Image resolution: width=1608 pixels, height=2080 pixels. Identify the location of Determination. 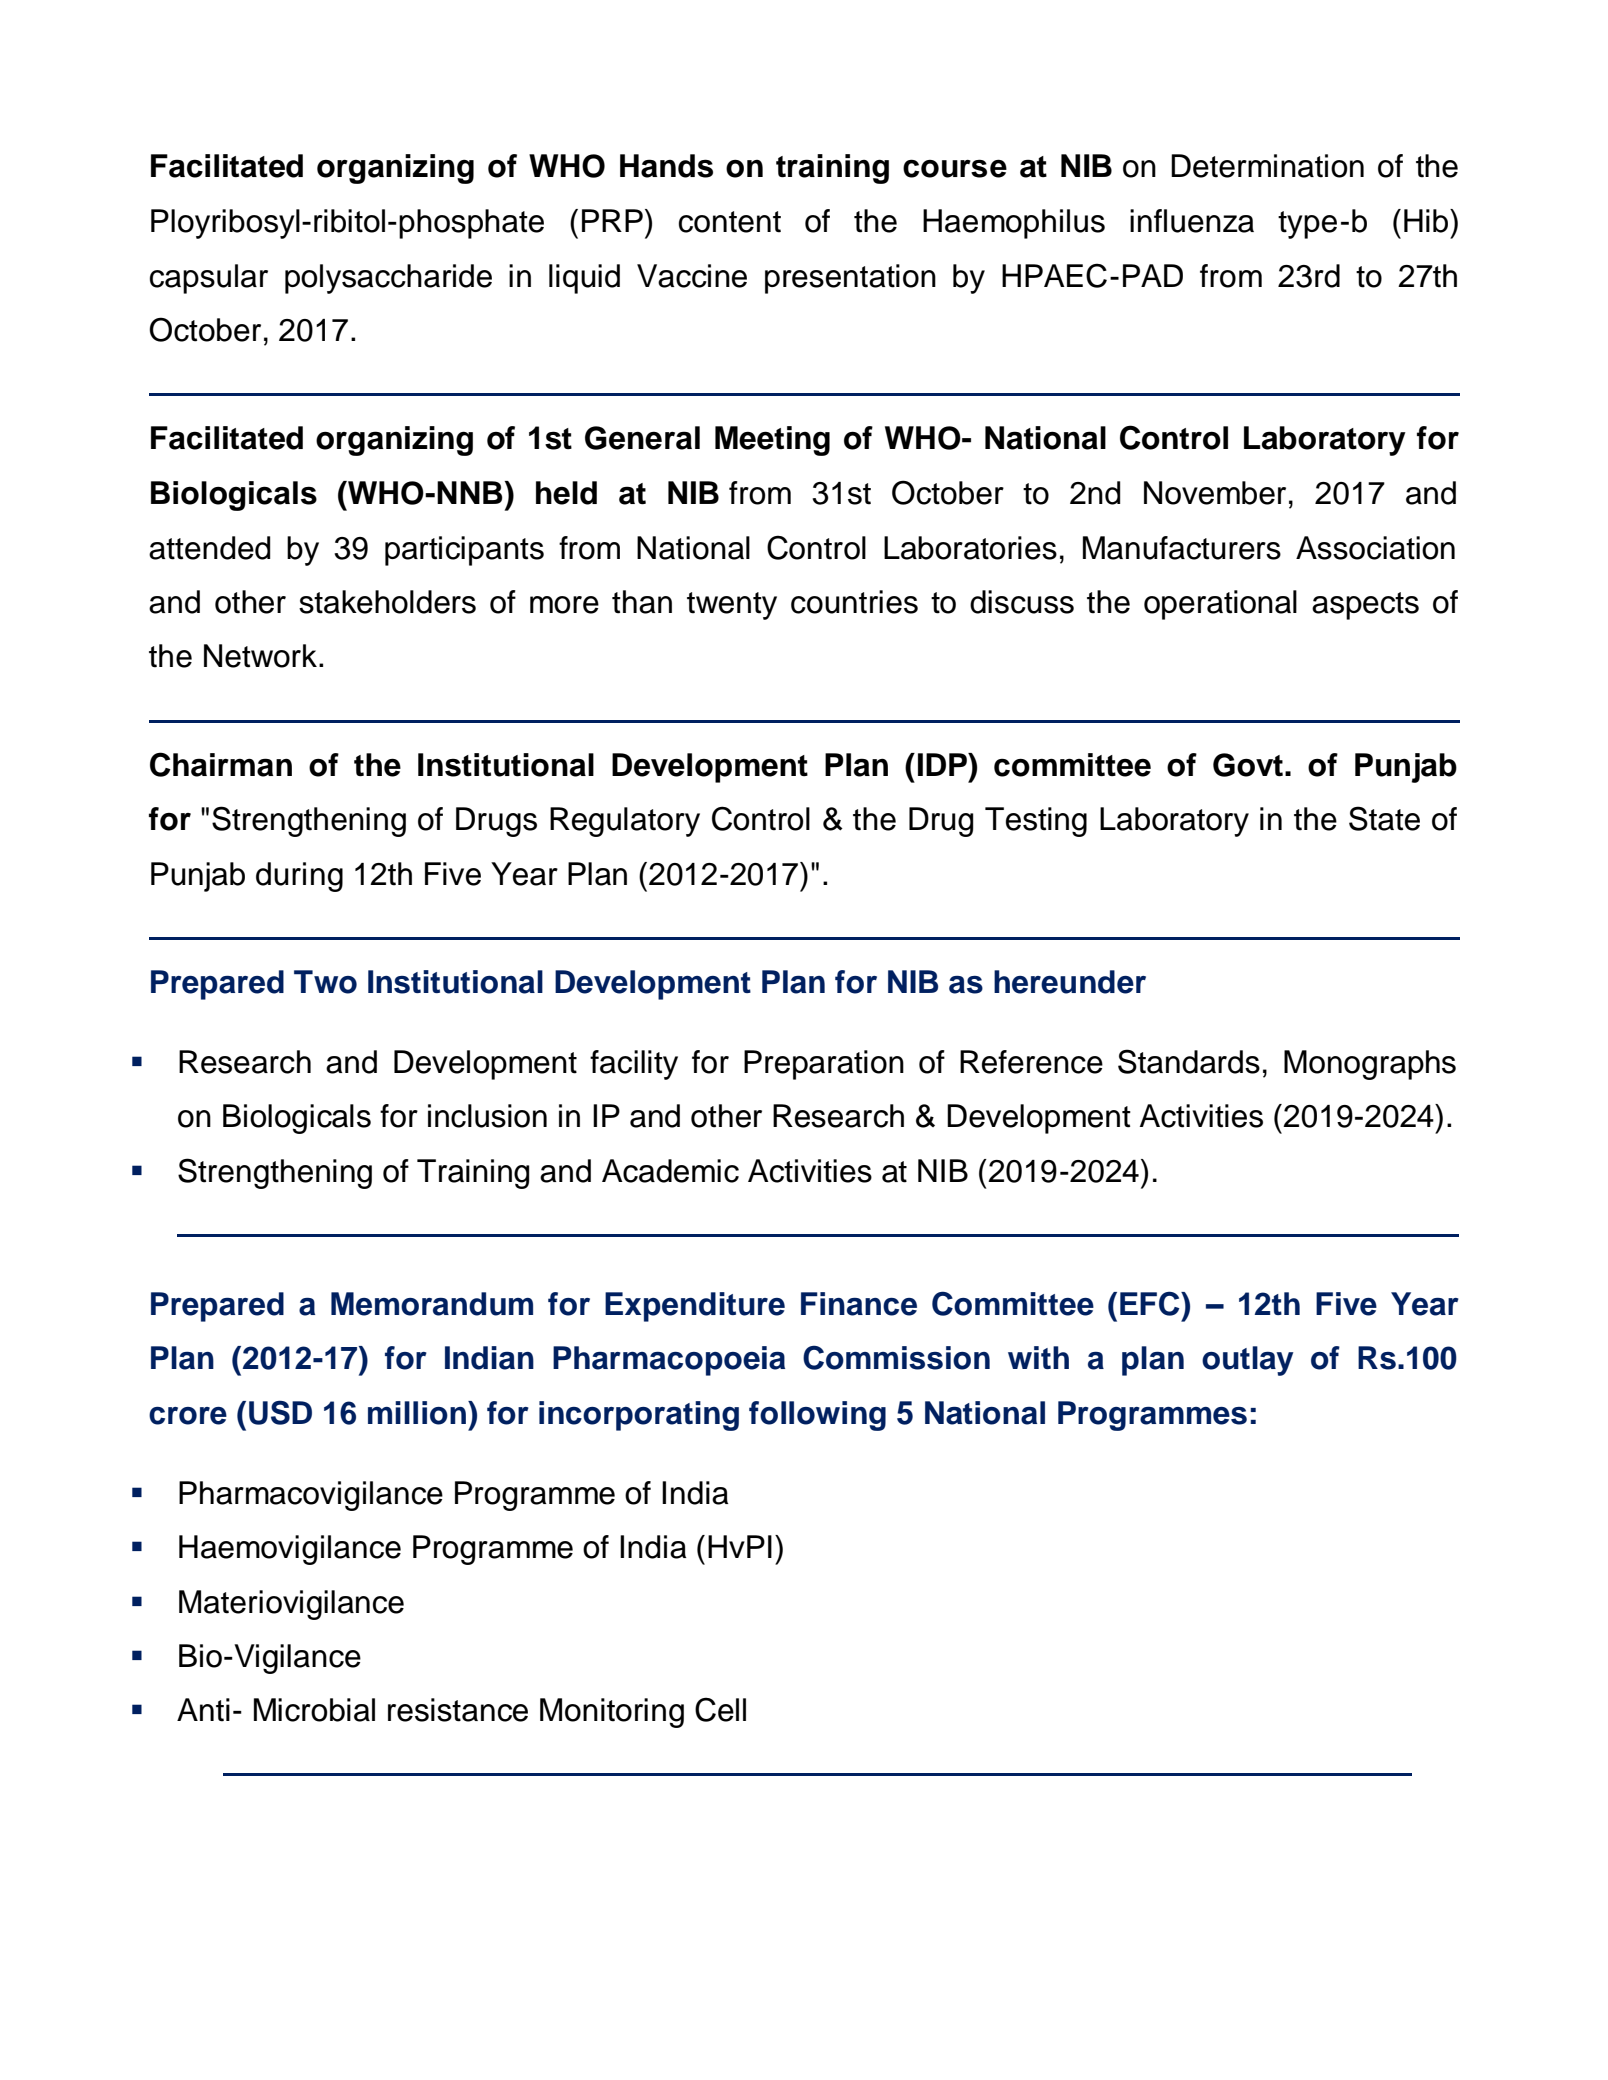
(1267, 166).
